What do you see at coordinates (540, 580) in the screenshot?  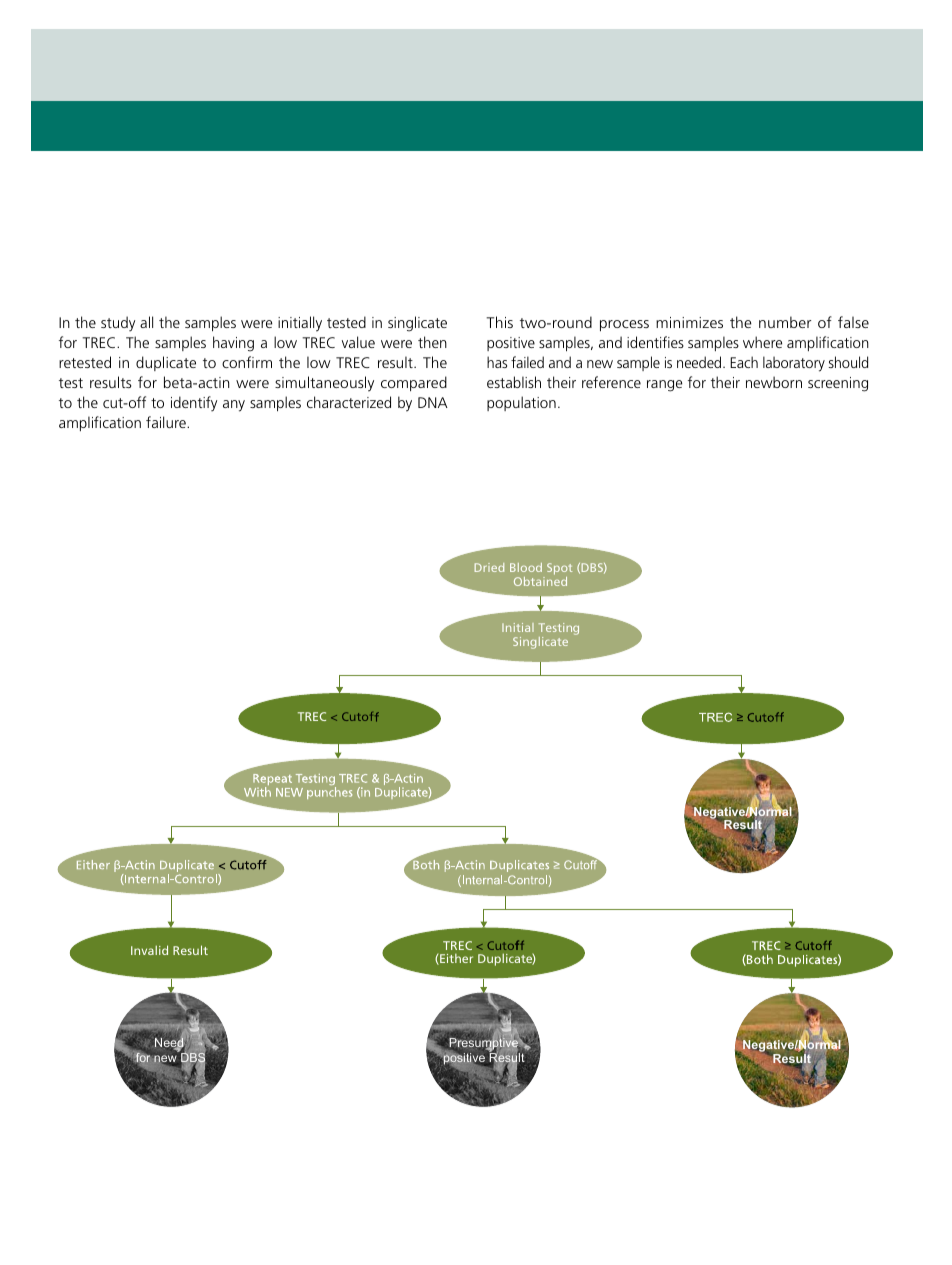 I see `Obtained` at bounding box center [540, 580].
